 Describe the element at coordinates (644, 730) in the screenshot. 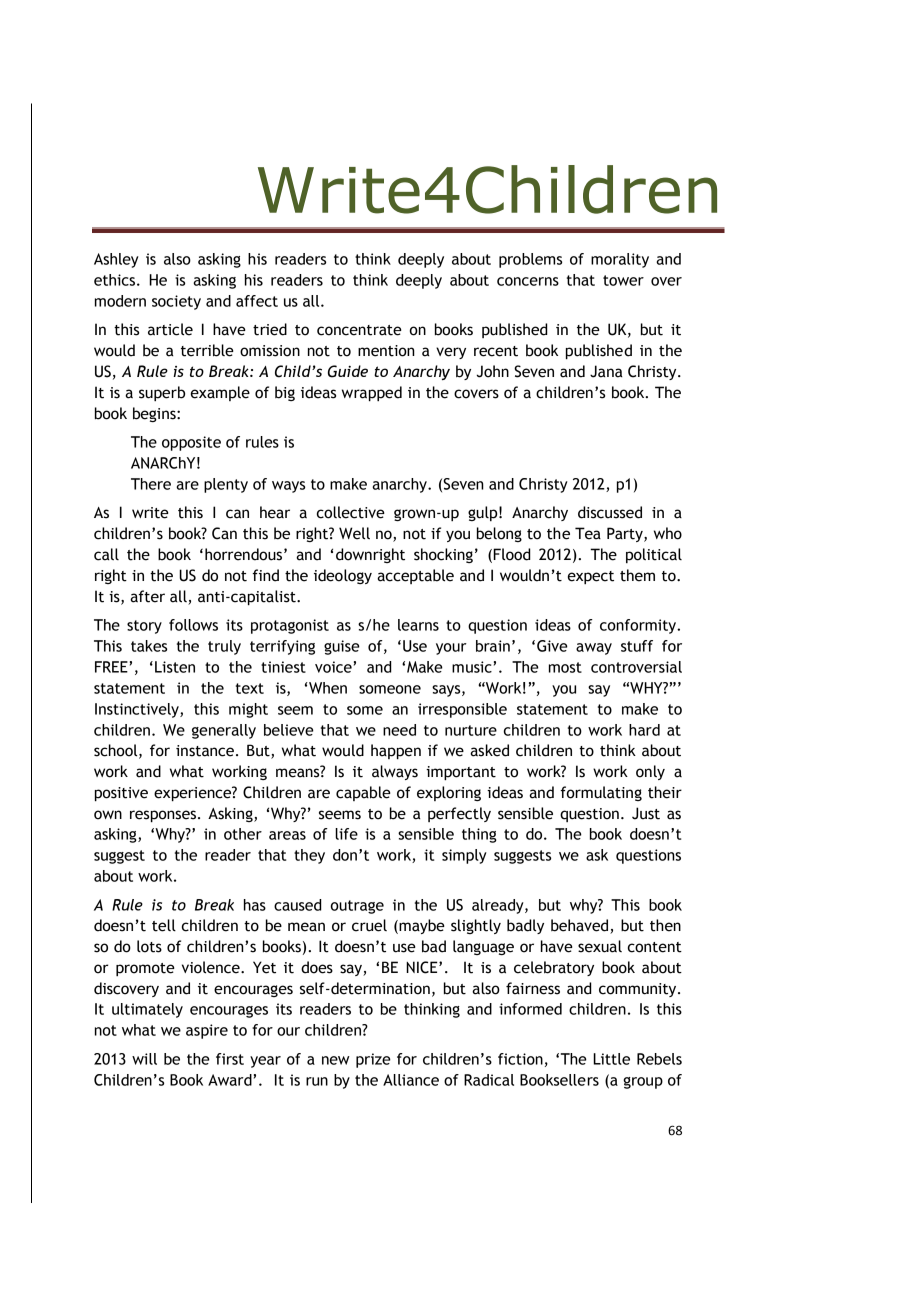

I see `hard` at that location.
